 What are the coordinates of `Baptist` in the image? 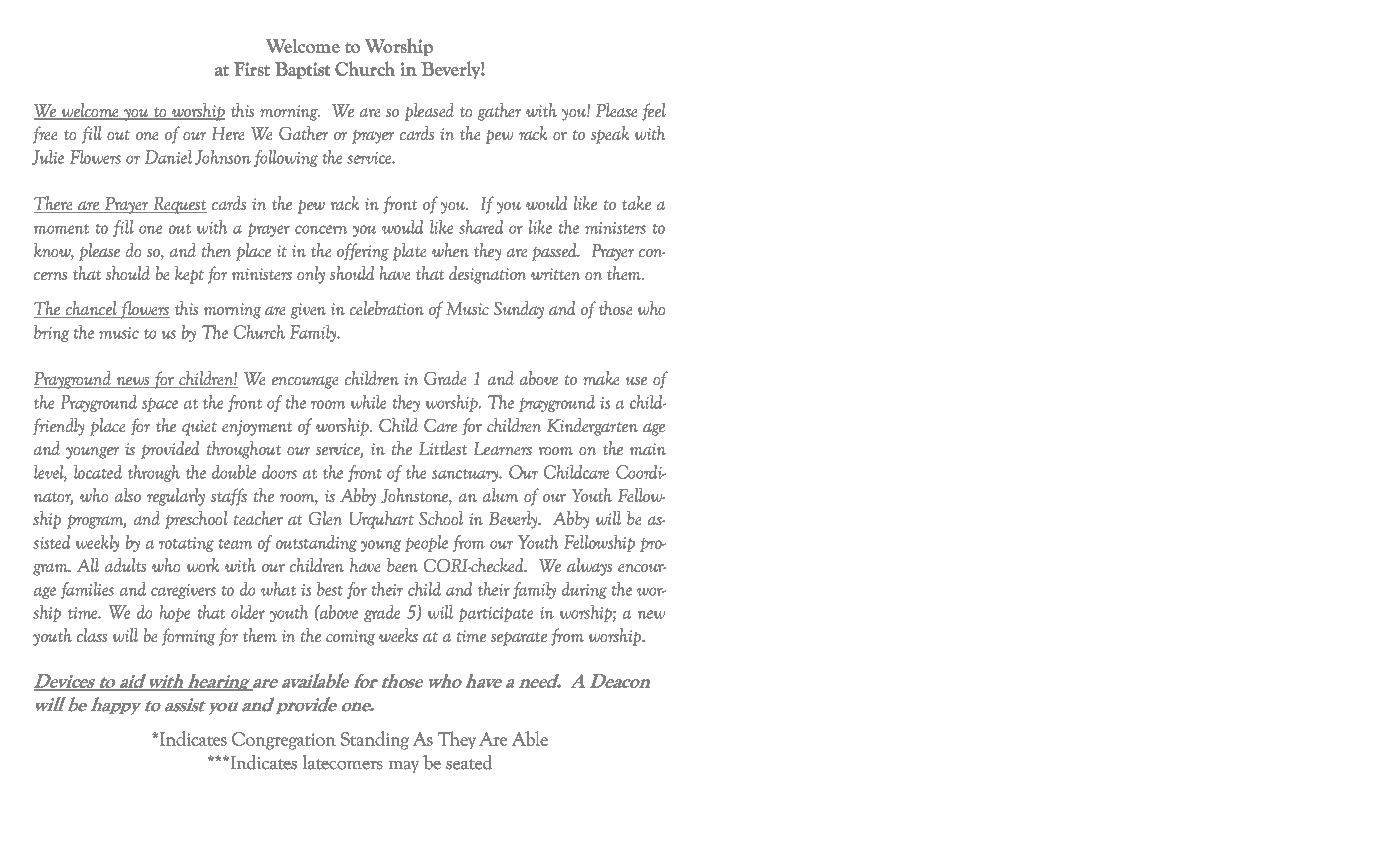 It's located at (302, 70).
